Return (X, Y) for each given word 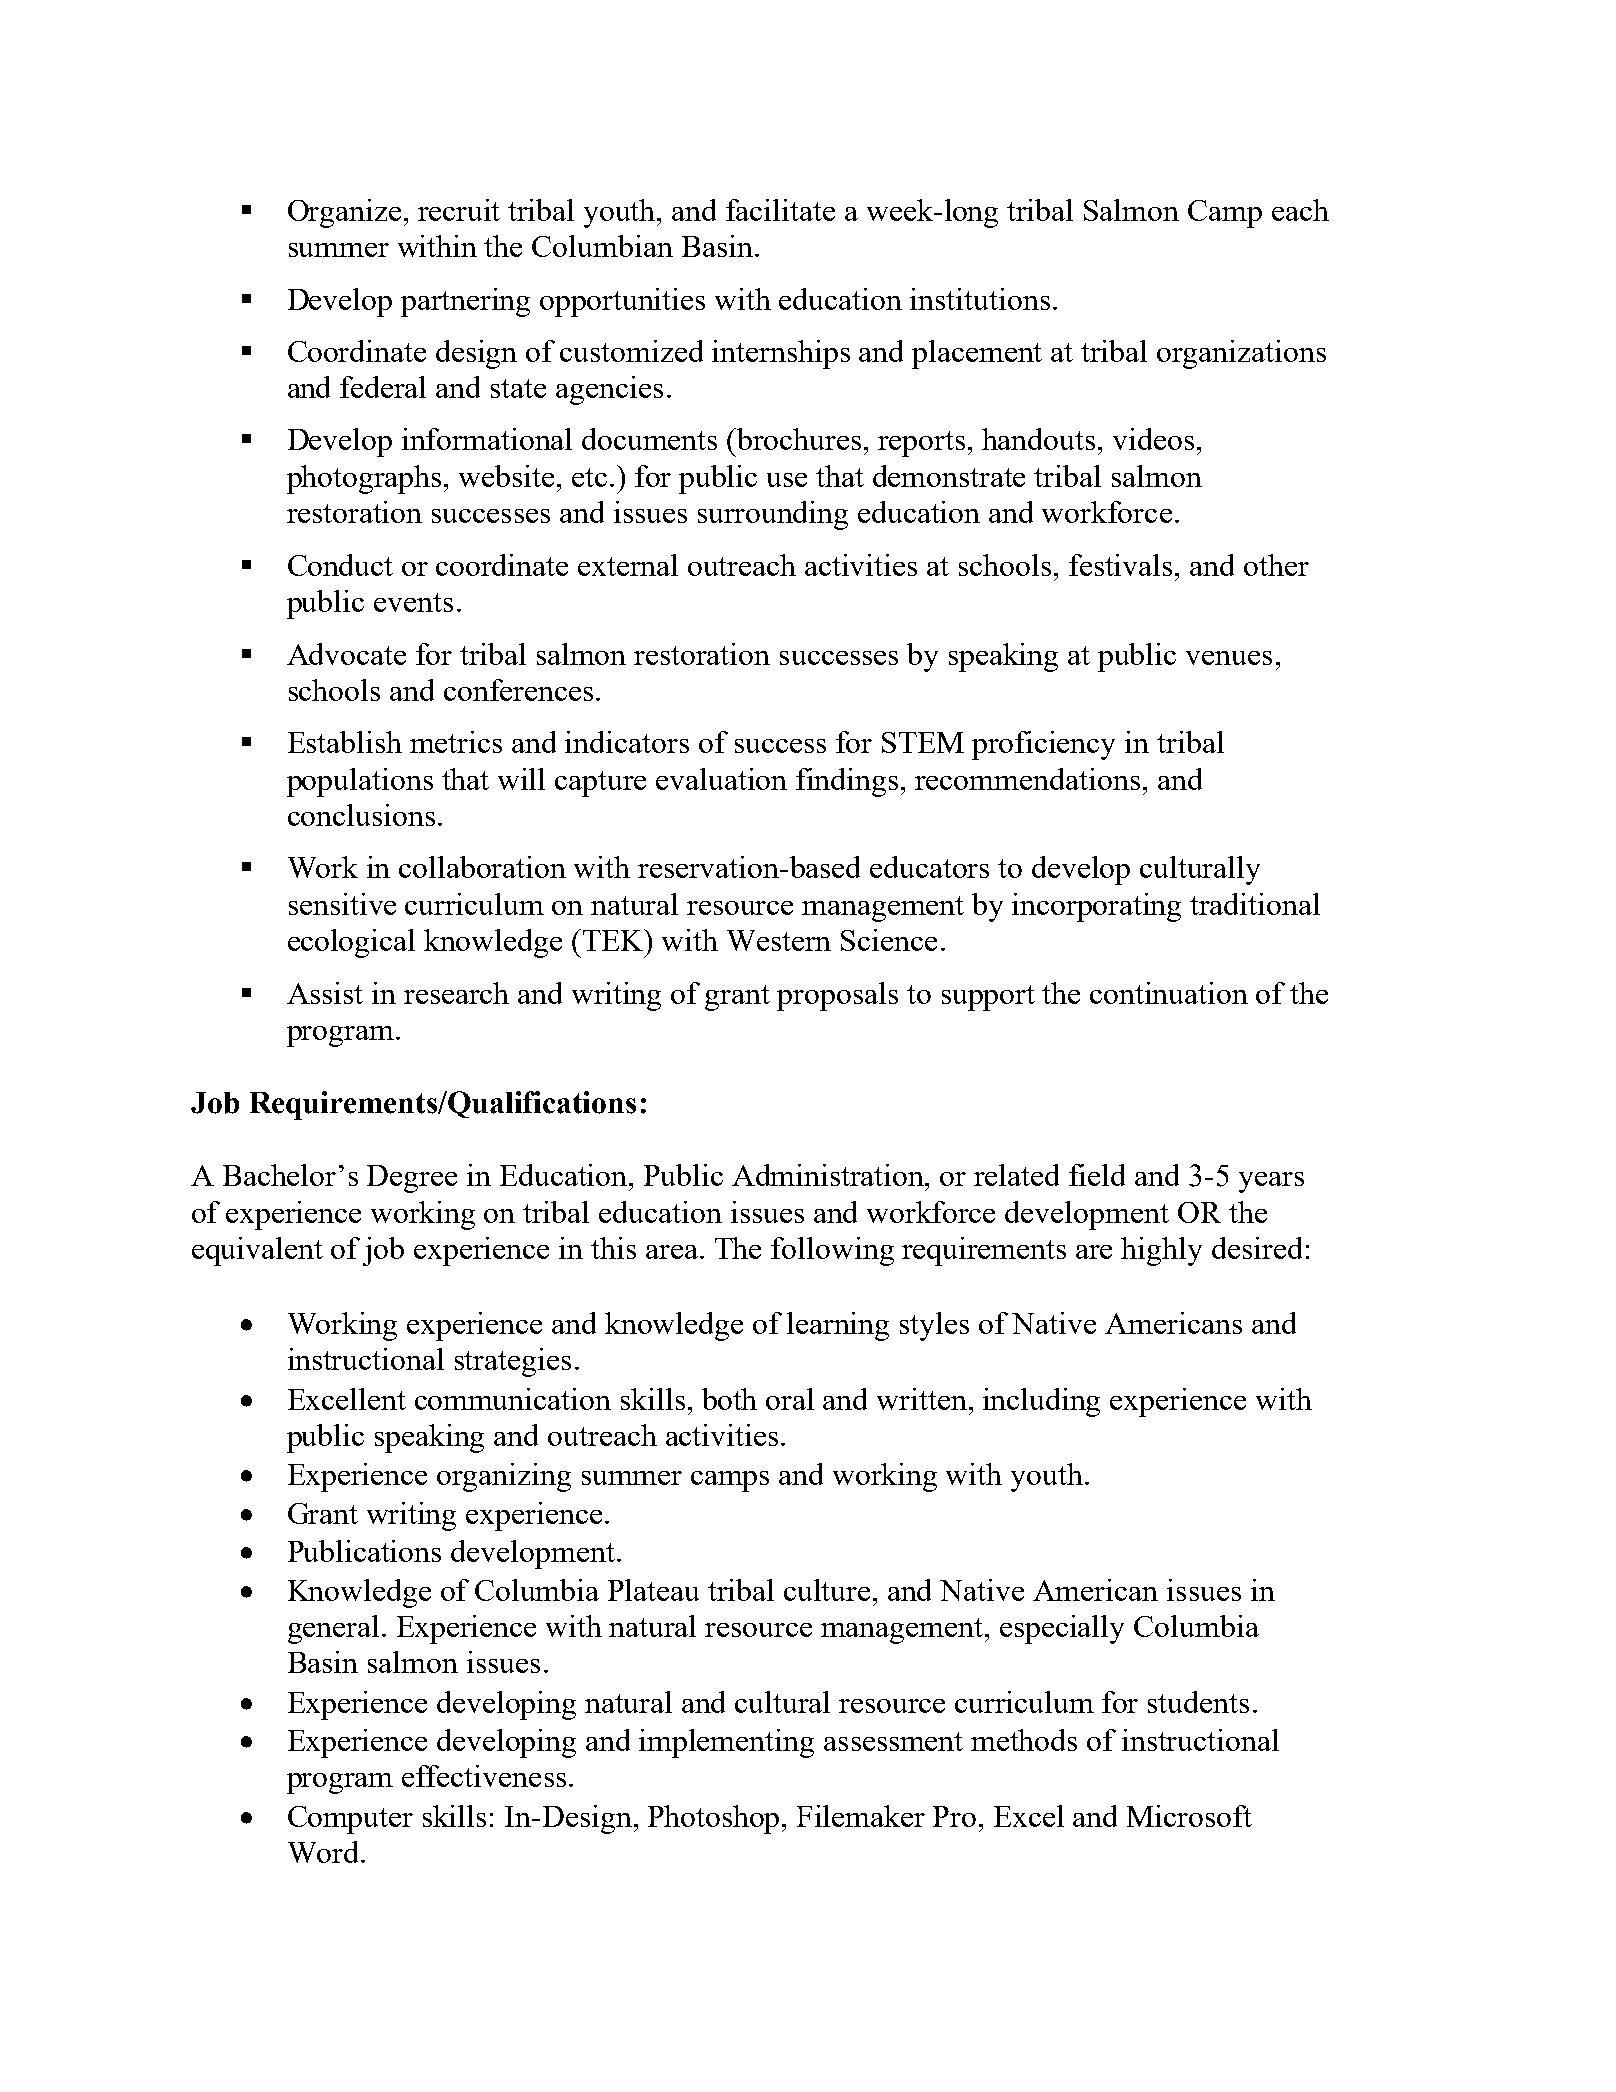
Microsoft (1189, 1816)
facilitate (780, 210)
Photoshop (715, 1819)
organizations (1241, 354)
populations (360, 782)
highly (1161, 1251)
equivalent (257, 1251)
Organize (344, 213)
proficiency (1043, 745)
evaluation (721, 779)
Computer (350, 1820)
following (832, 1251)
